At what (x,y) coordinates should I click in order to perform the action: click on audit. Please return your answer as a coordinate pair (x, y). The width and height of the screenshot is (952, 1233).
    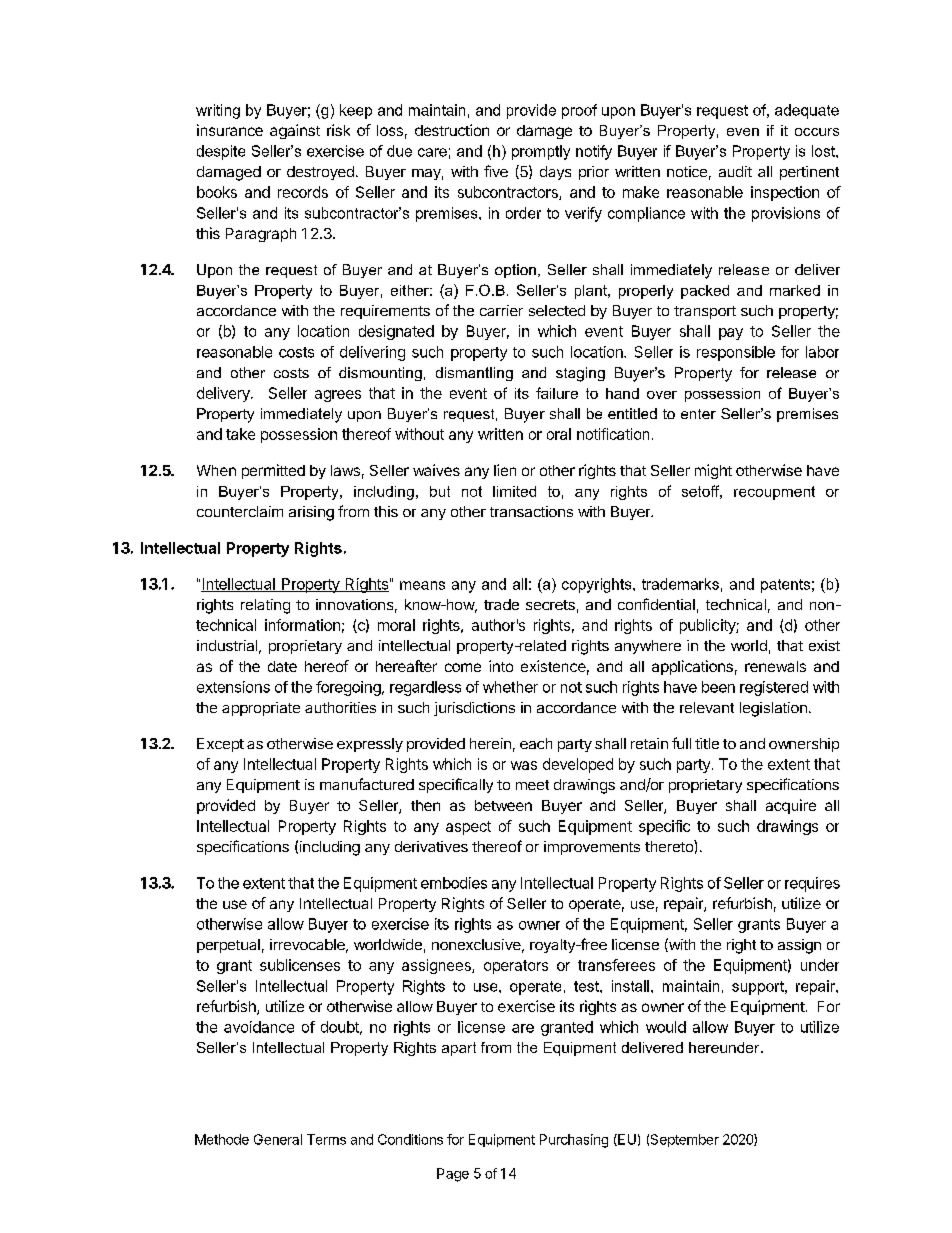
    Looking at the image, I should click on (735, 171).
